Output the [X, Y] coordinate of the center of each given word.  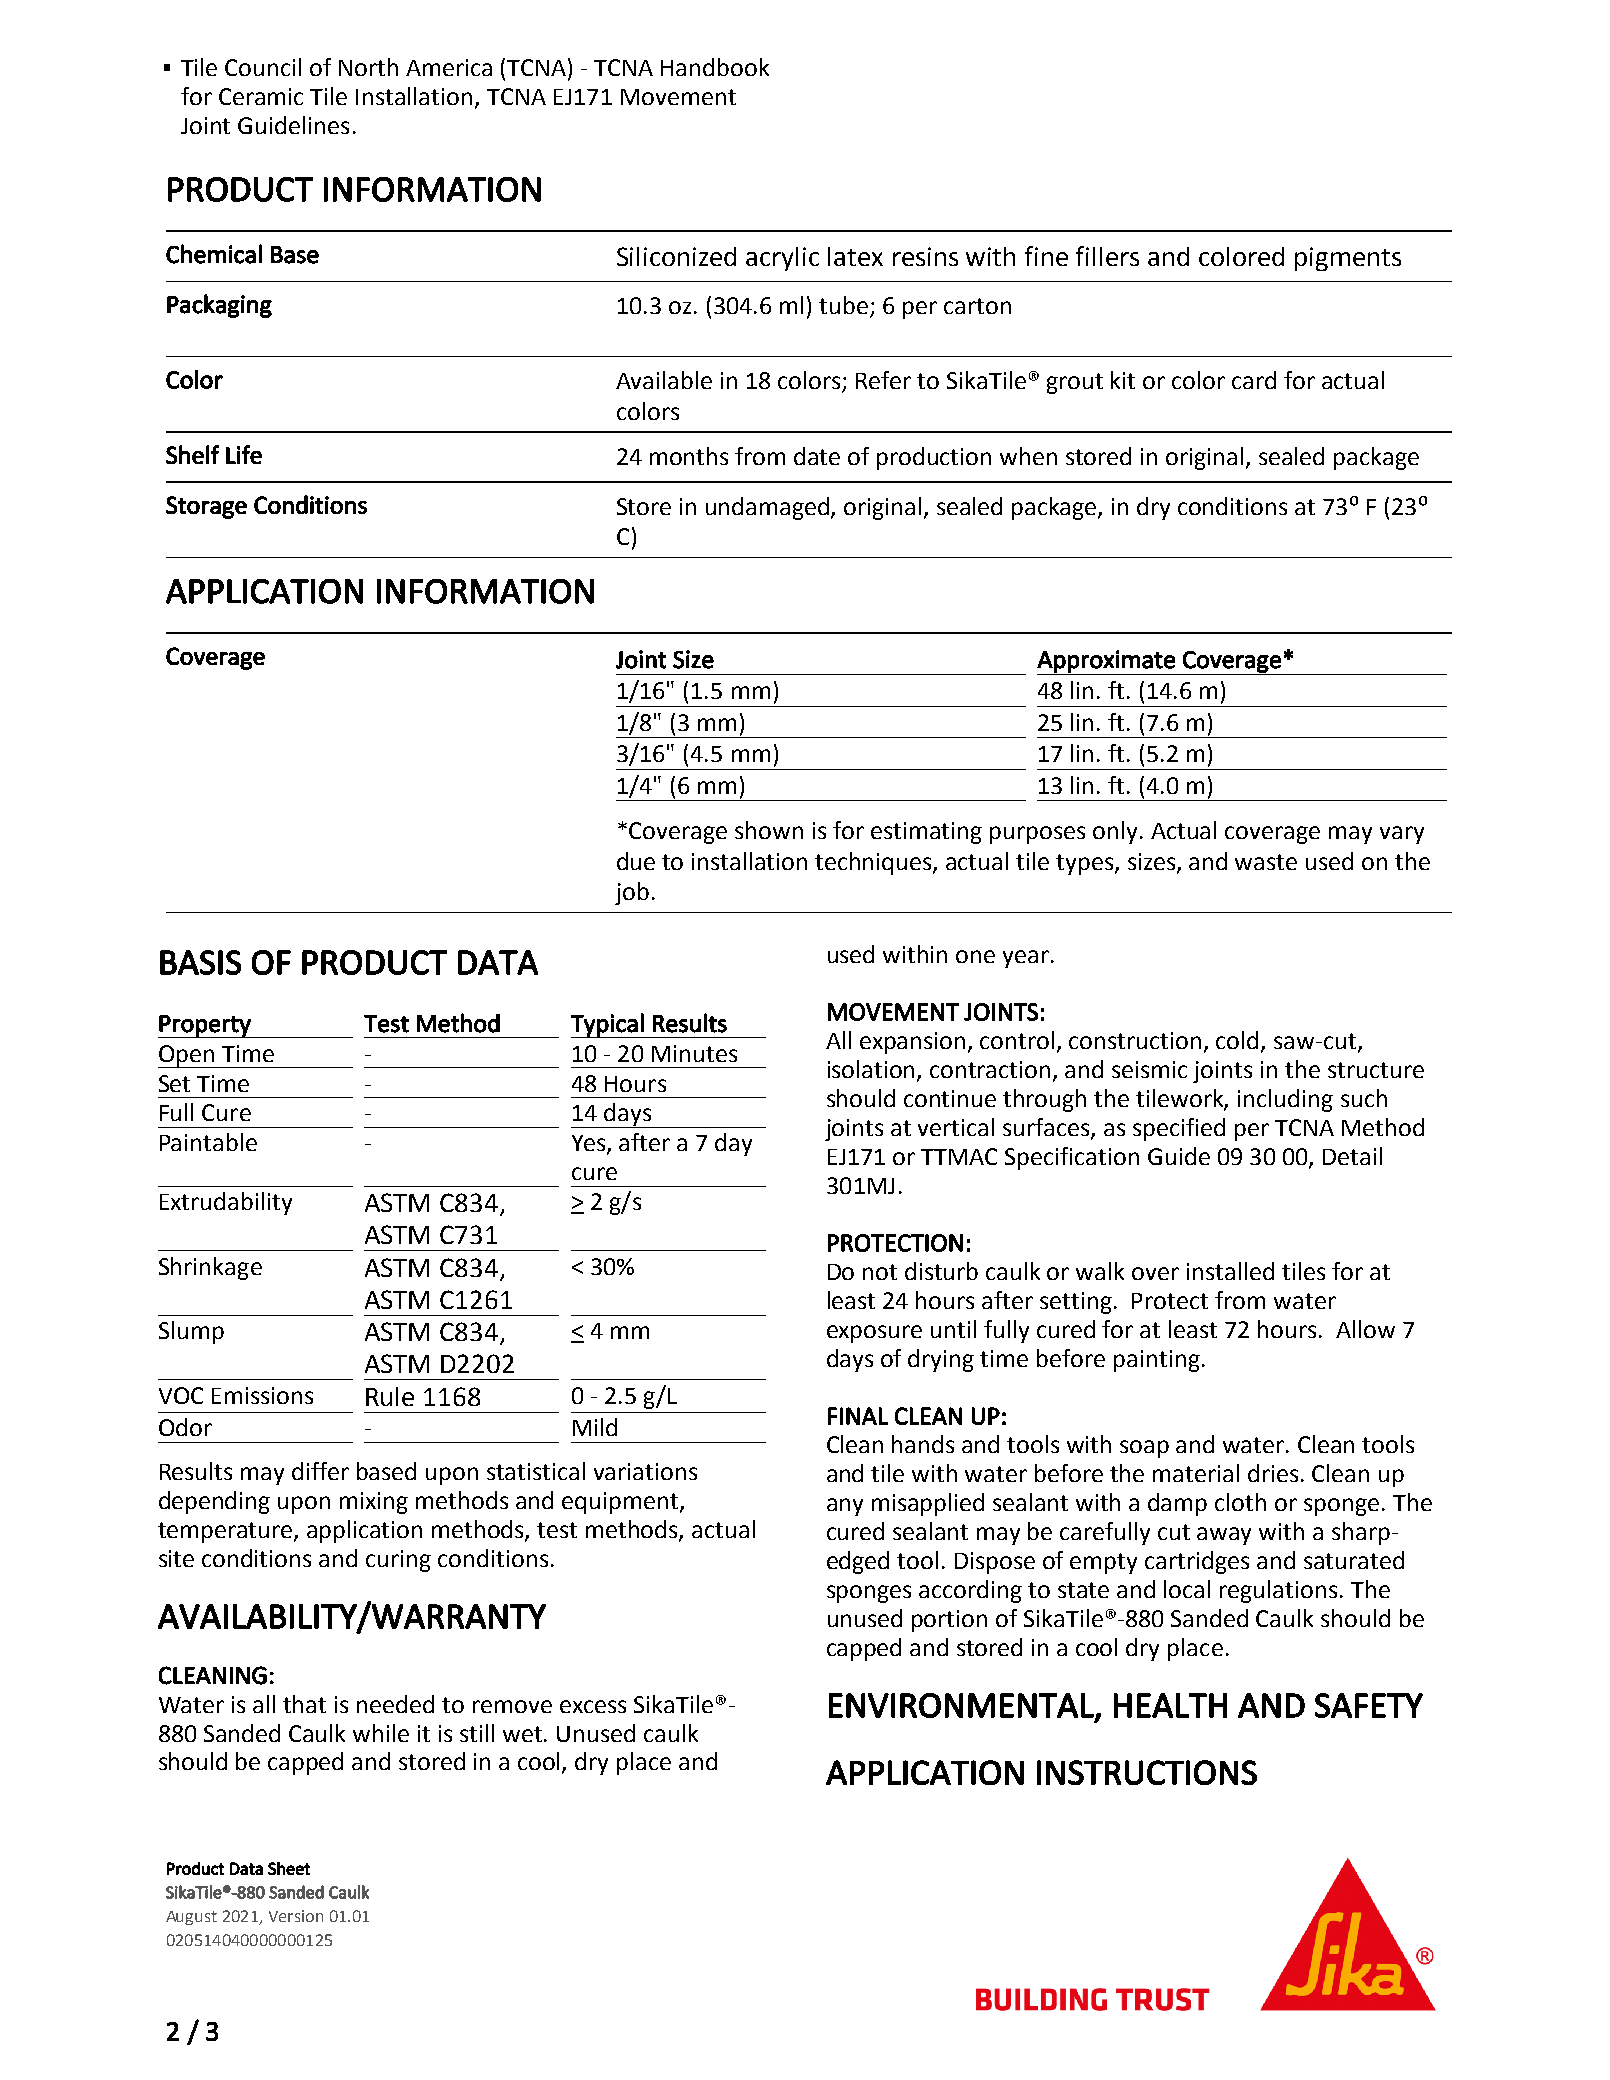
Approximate [1107, 662]
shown [769, 830]
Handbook [715, 67]
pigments [1348, 259]
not [880, 1272]
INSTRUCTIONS [1147, 1772]
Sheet [289, 1868]
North [368, 67]
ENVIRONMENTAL [962, 1706]
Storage [206, 507]
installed [1230, 1271]
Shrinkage [210, 1268]
